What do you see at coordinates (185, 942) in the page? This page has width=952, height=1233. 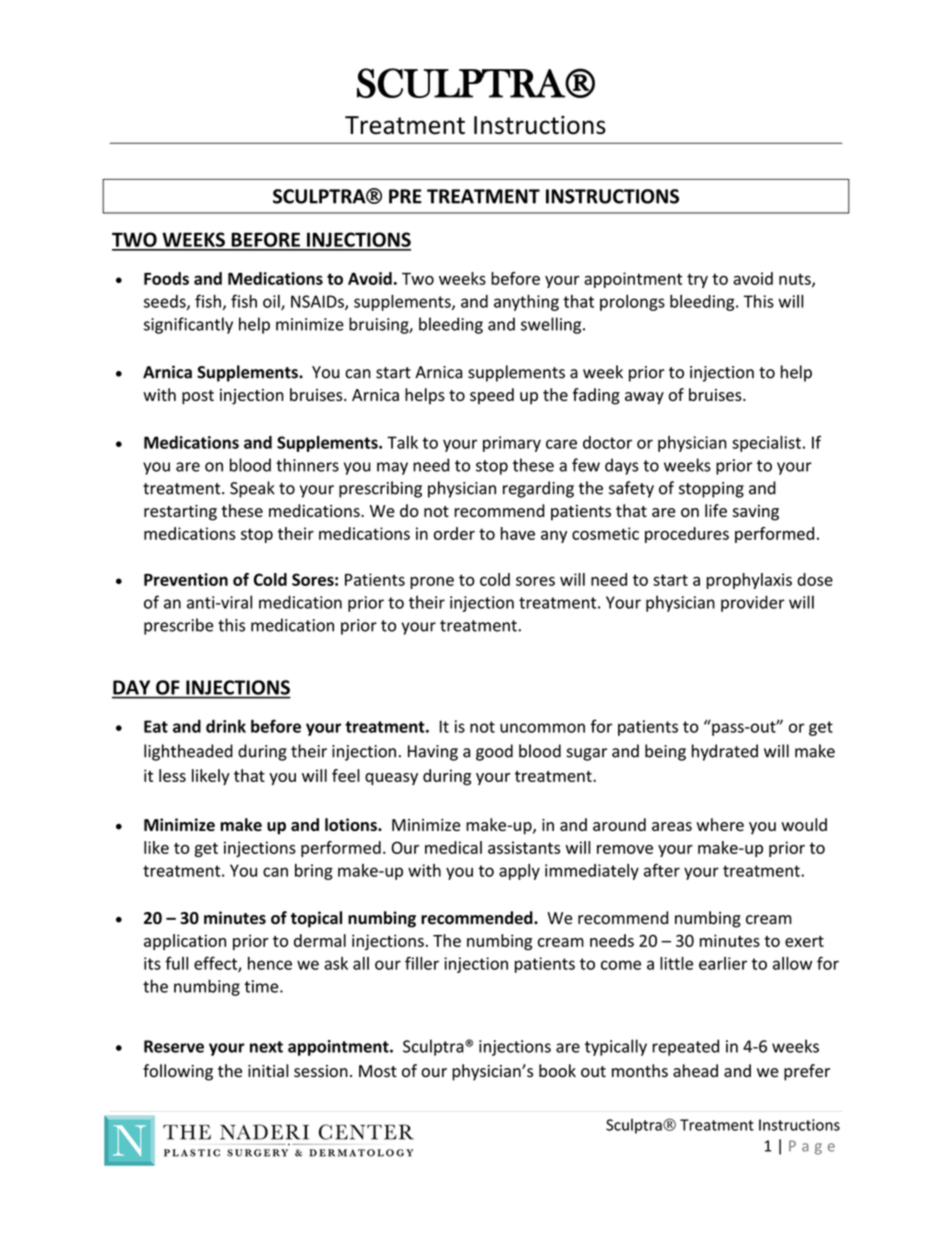 I see `application` at bounding box center [185, 942].
